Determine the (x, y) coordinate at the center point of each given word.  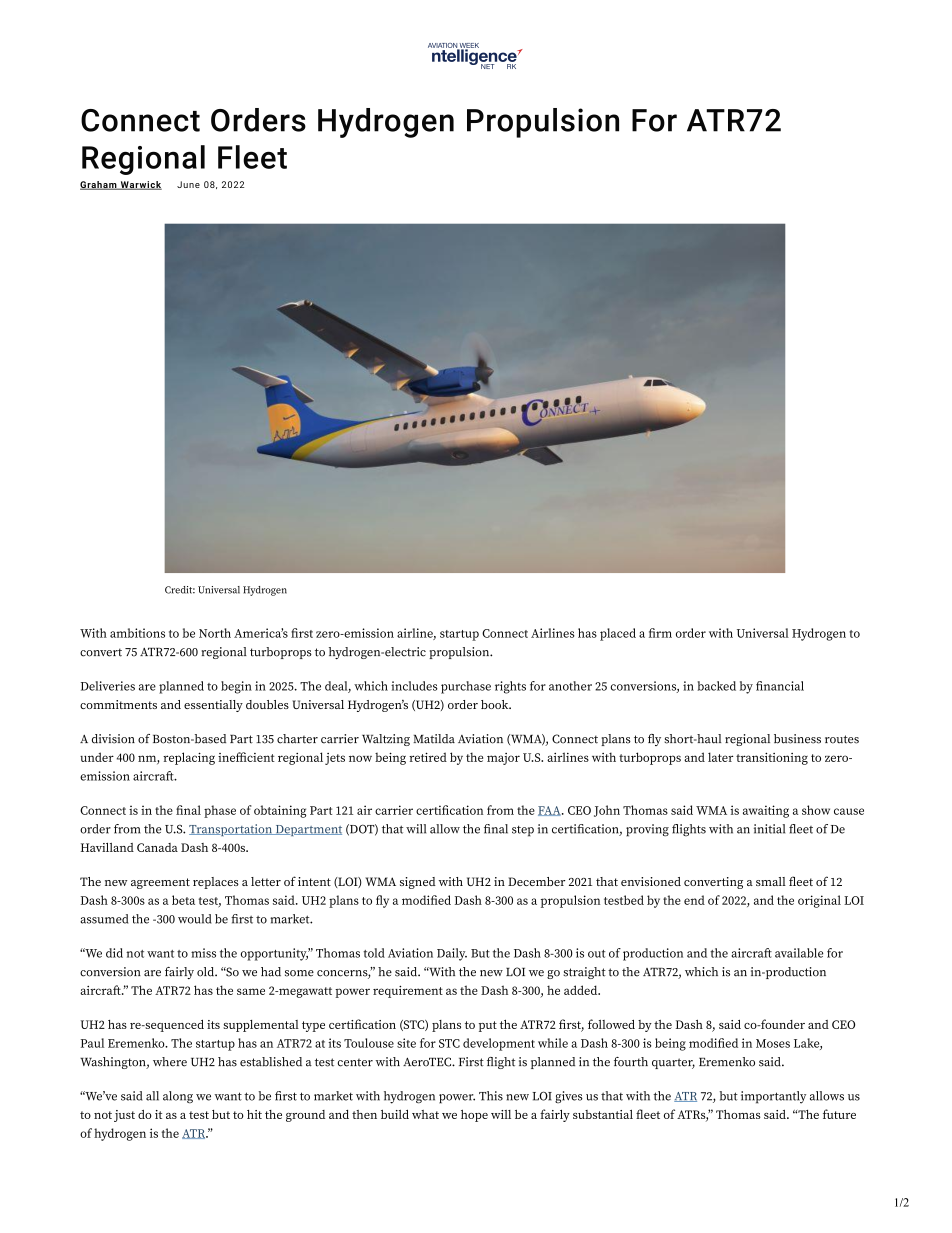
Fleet (252, 157)
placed (618, 634)
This (491, 1096)
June (188, 184)
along (178, 1097)
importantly (773, 1097)
